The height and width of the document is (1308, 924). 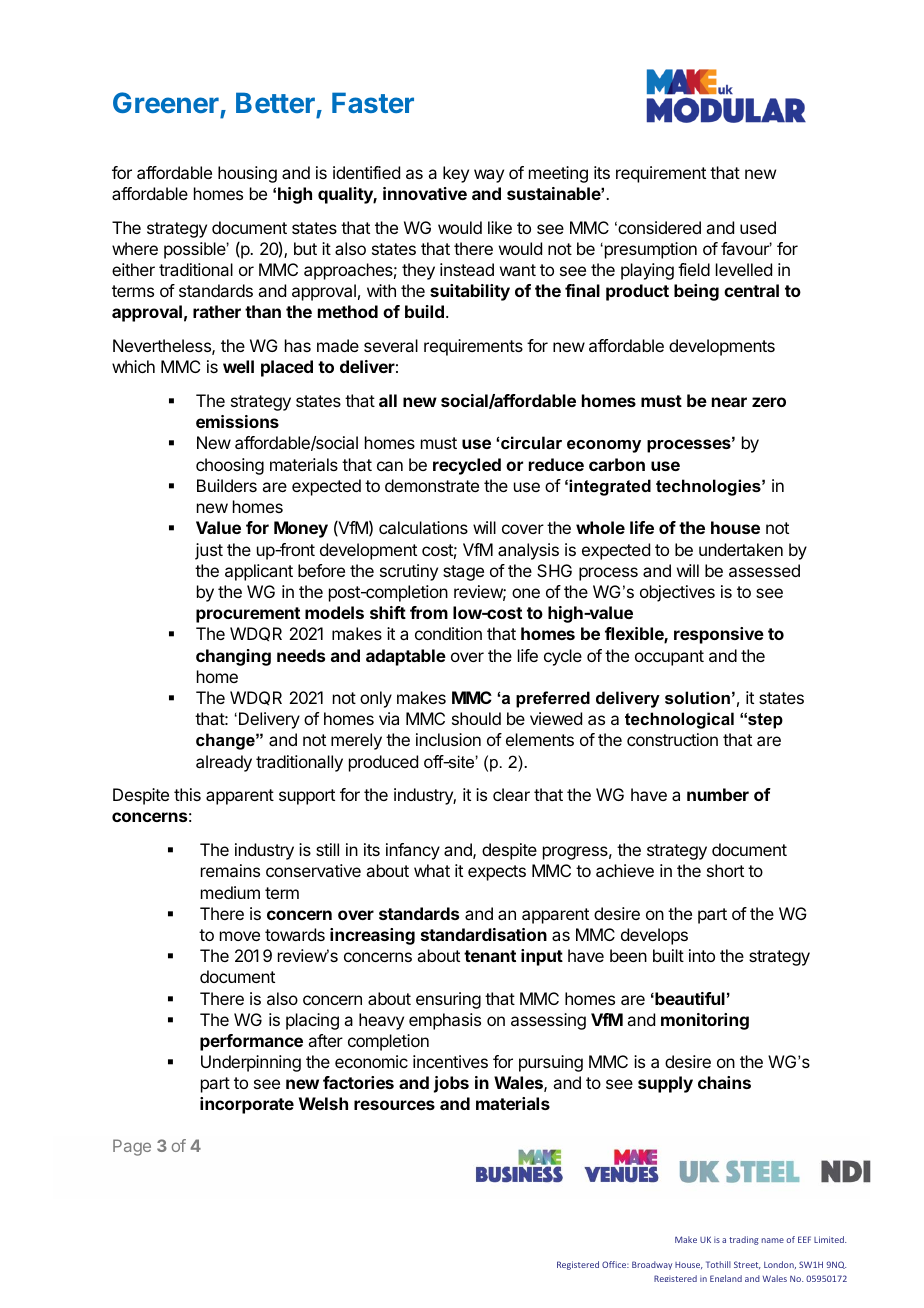 I want to click on Office, so click(x=615, y=1264).
